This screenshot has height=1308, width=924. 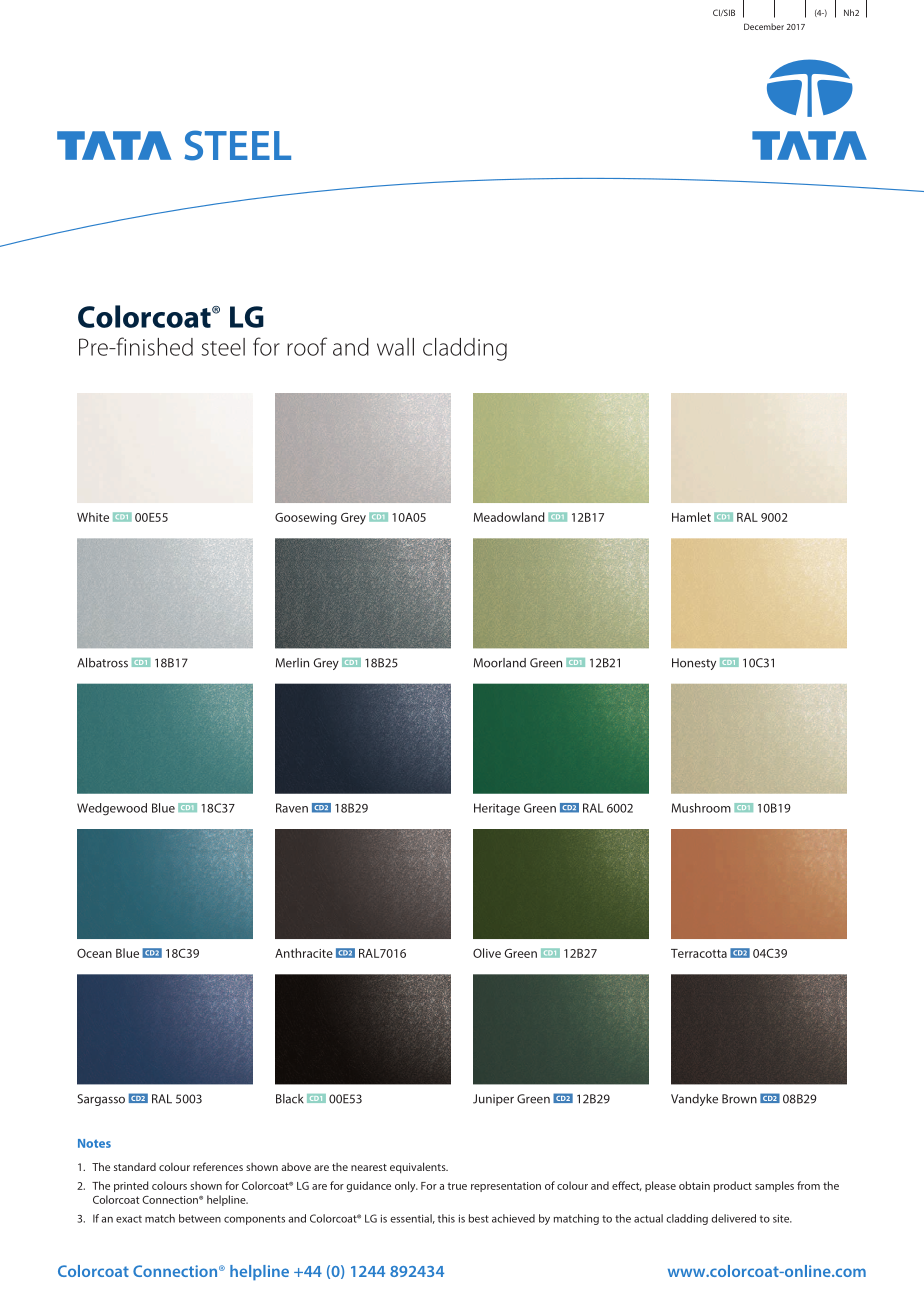 I want to click on true, so click(x=457, y=1186).
